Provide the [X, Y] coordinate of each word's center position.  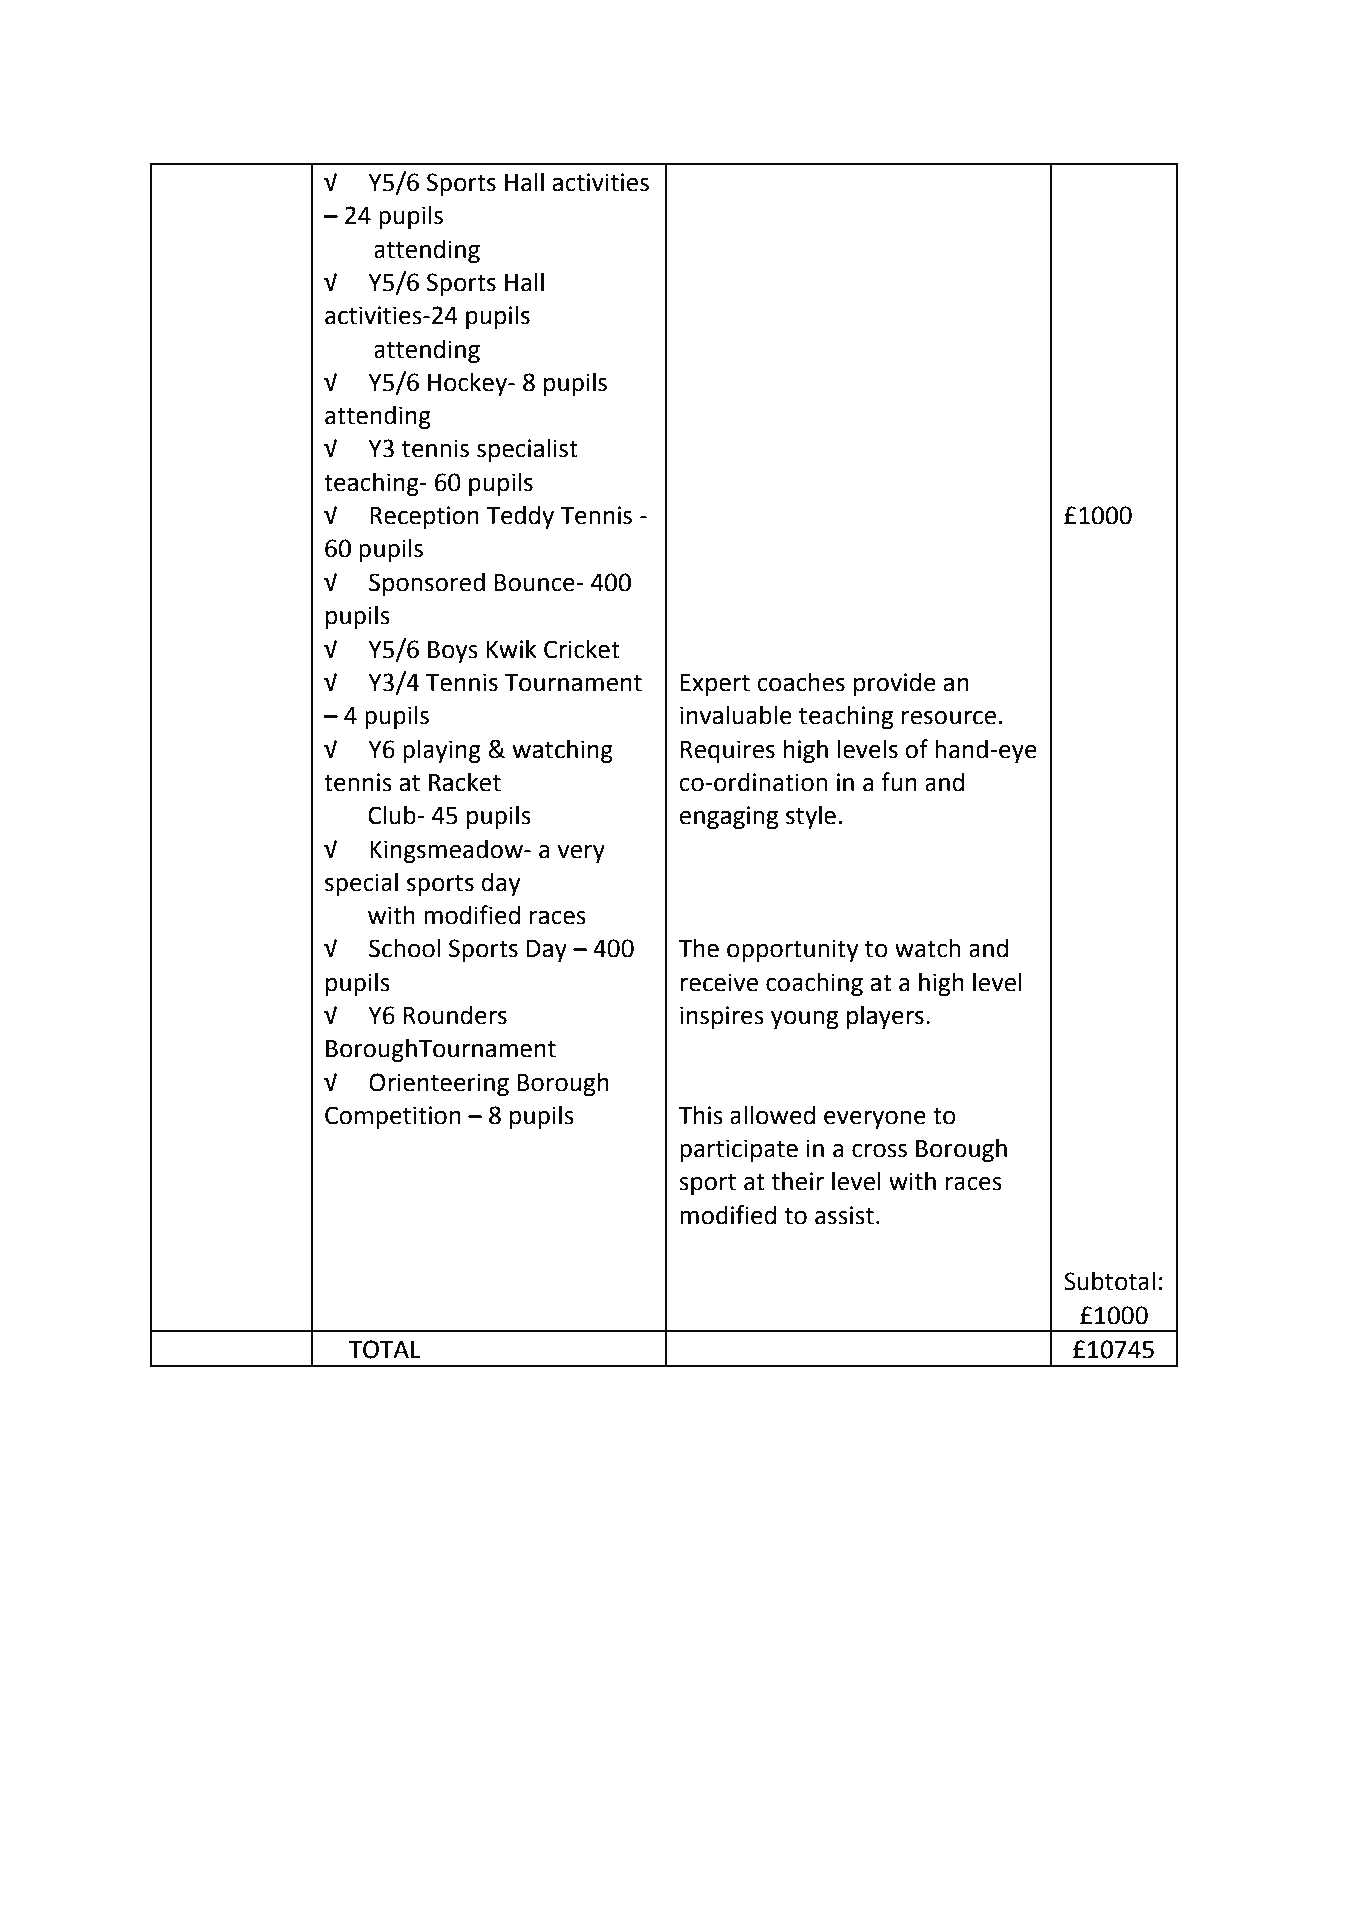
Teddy [520, 517]
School [404, 948]
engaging [728, 817]
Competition [393, 1117]
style [811, 817]
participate [739, 1150]
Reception [424, 517]
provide [895, 684]
